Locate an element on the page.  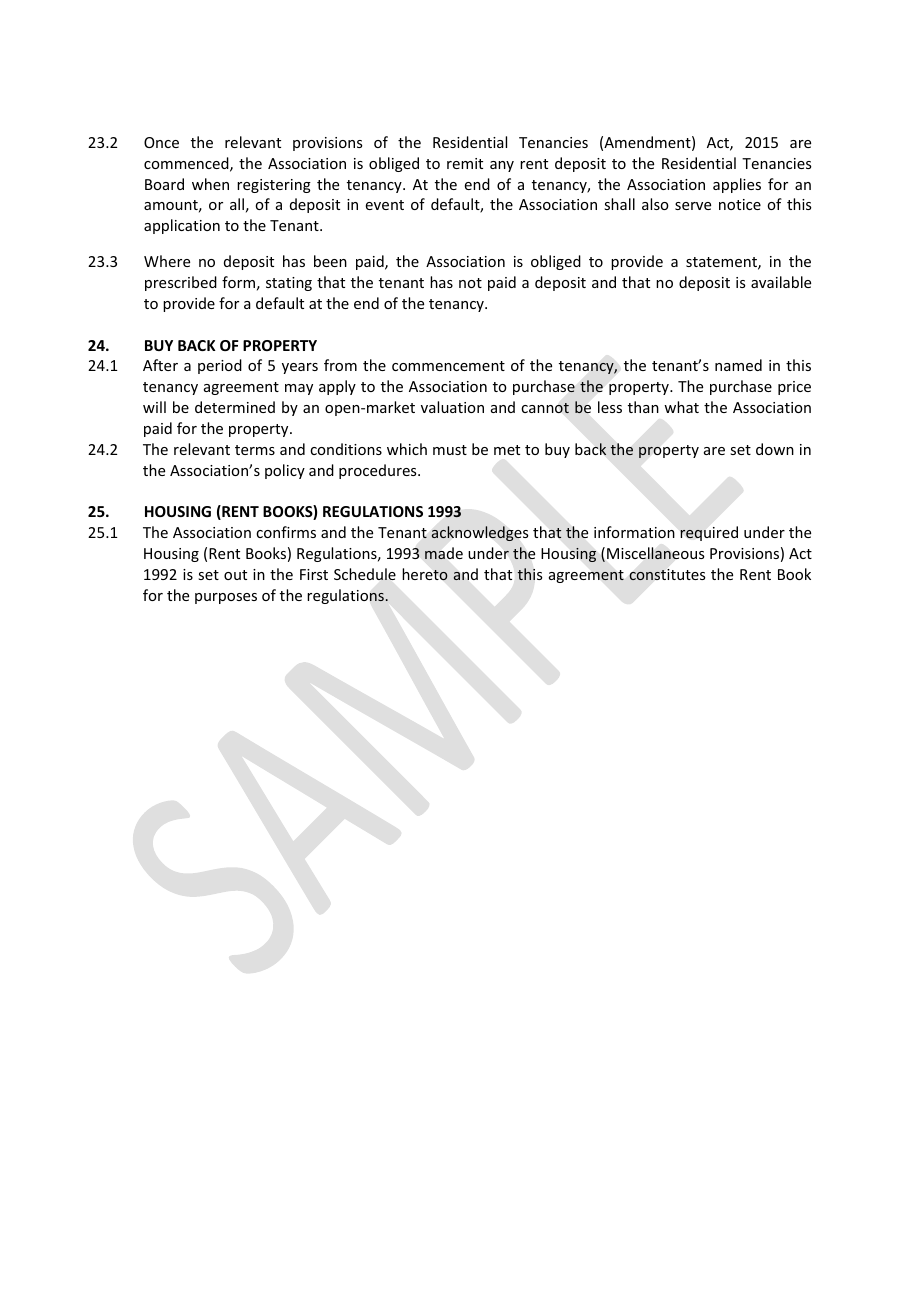
hereto is located at coordinates (425, 574).
